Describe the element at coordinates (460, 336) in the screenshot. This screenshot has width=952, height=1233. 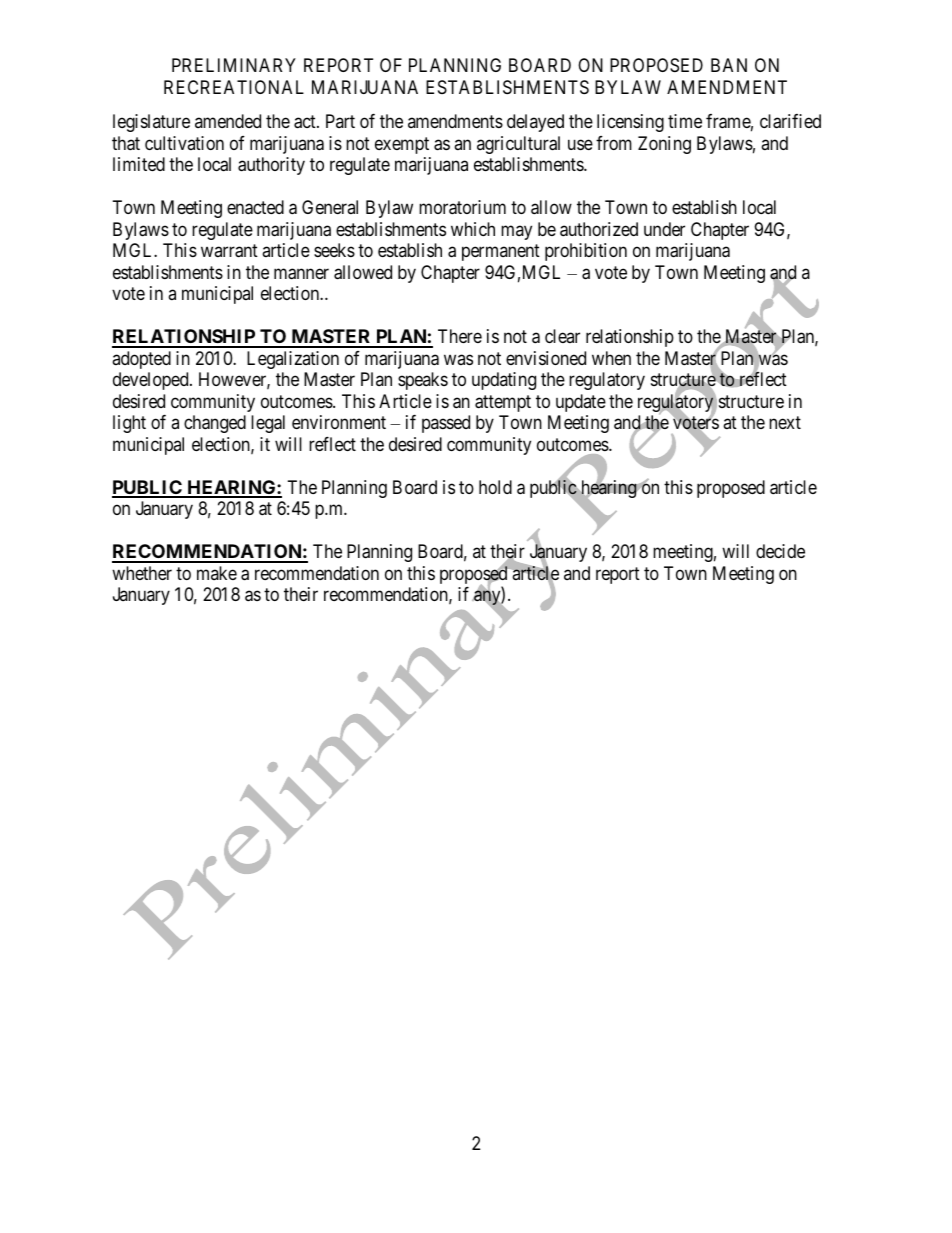
I see `There` at that location.
